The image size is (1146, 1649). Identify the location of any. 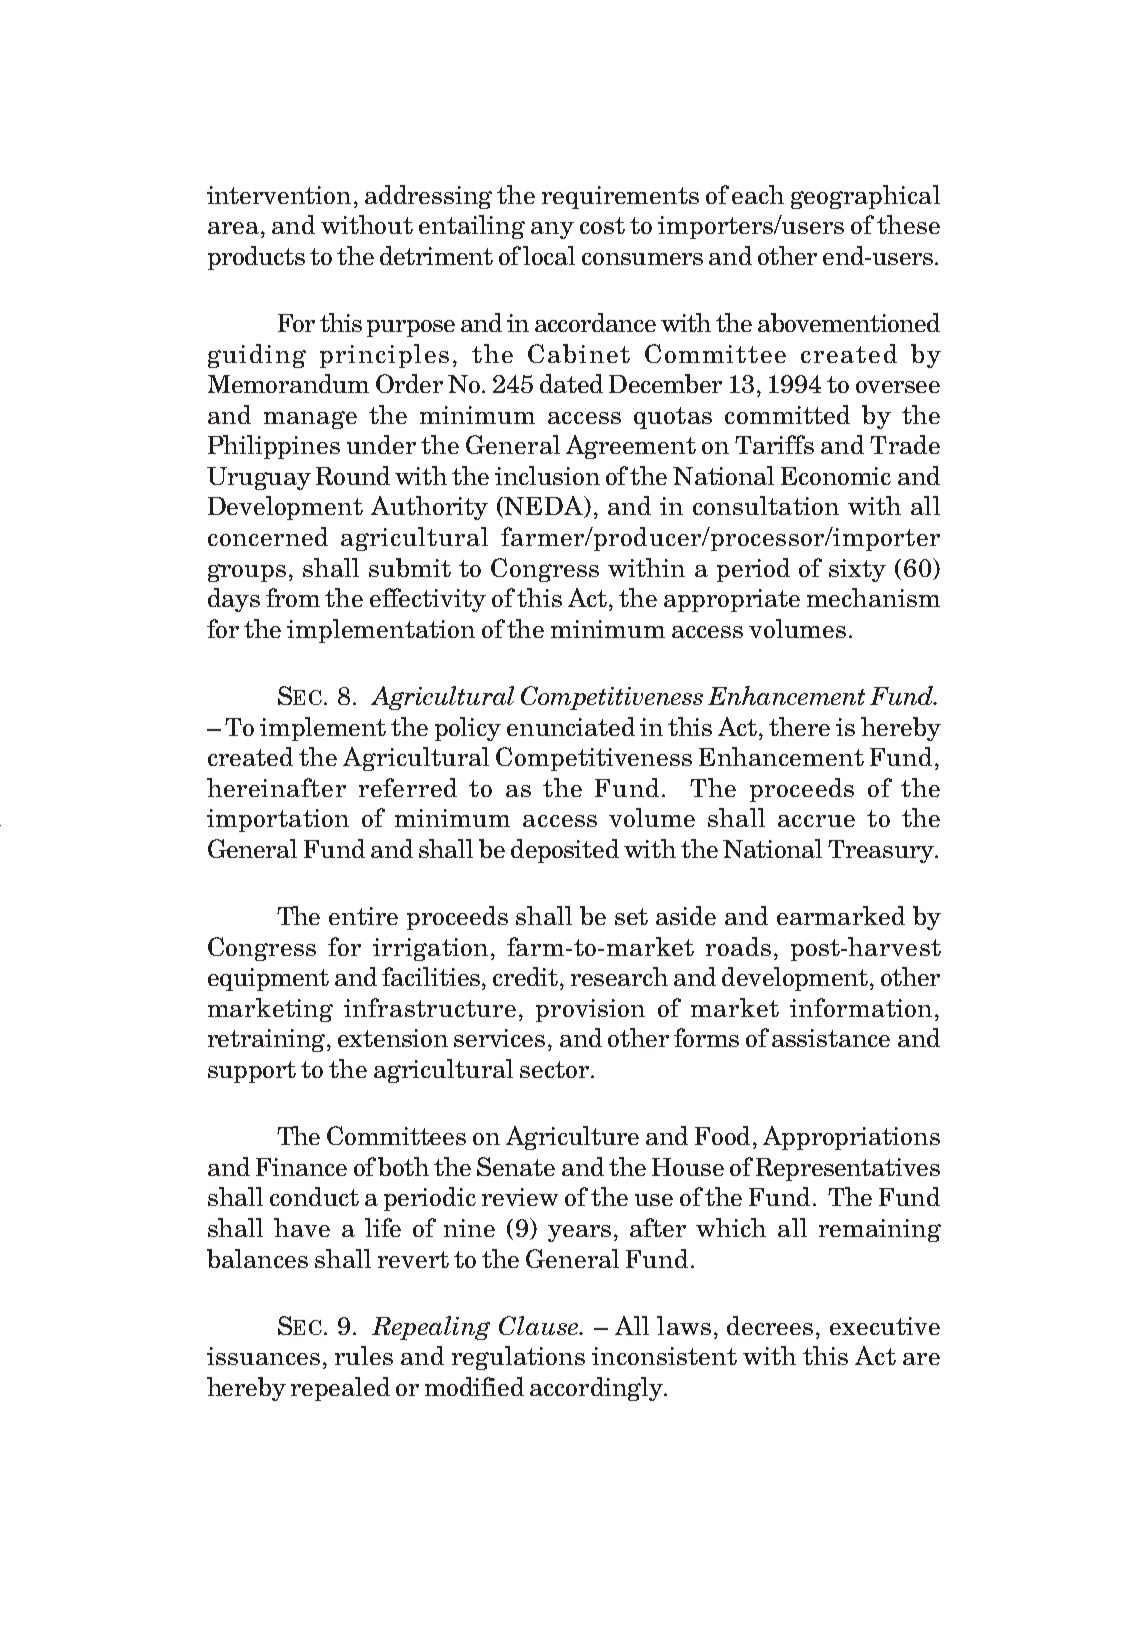
(552, 230).
